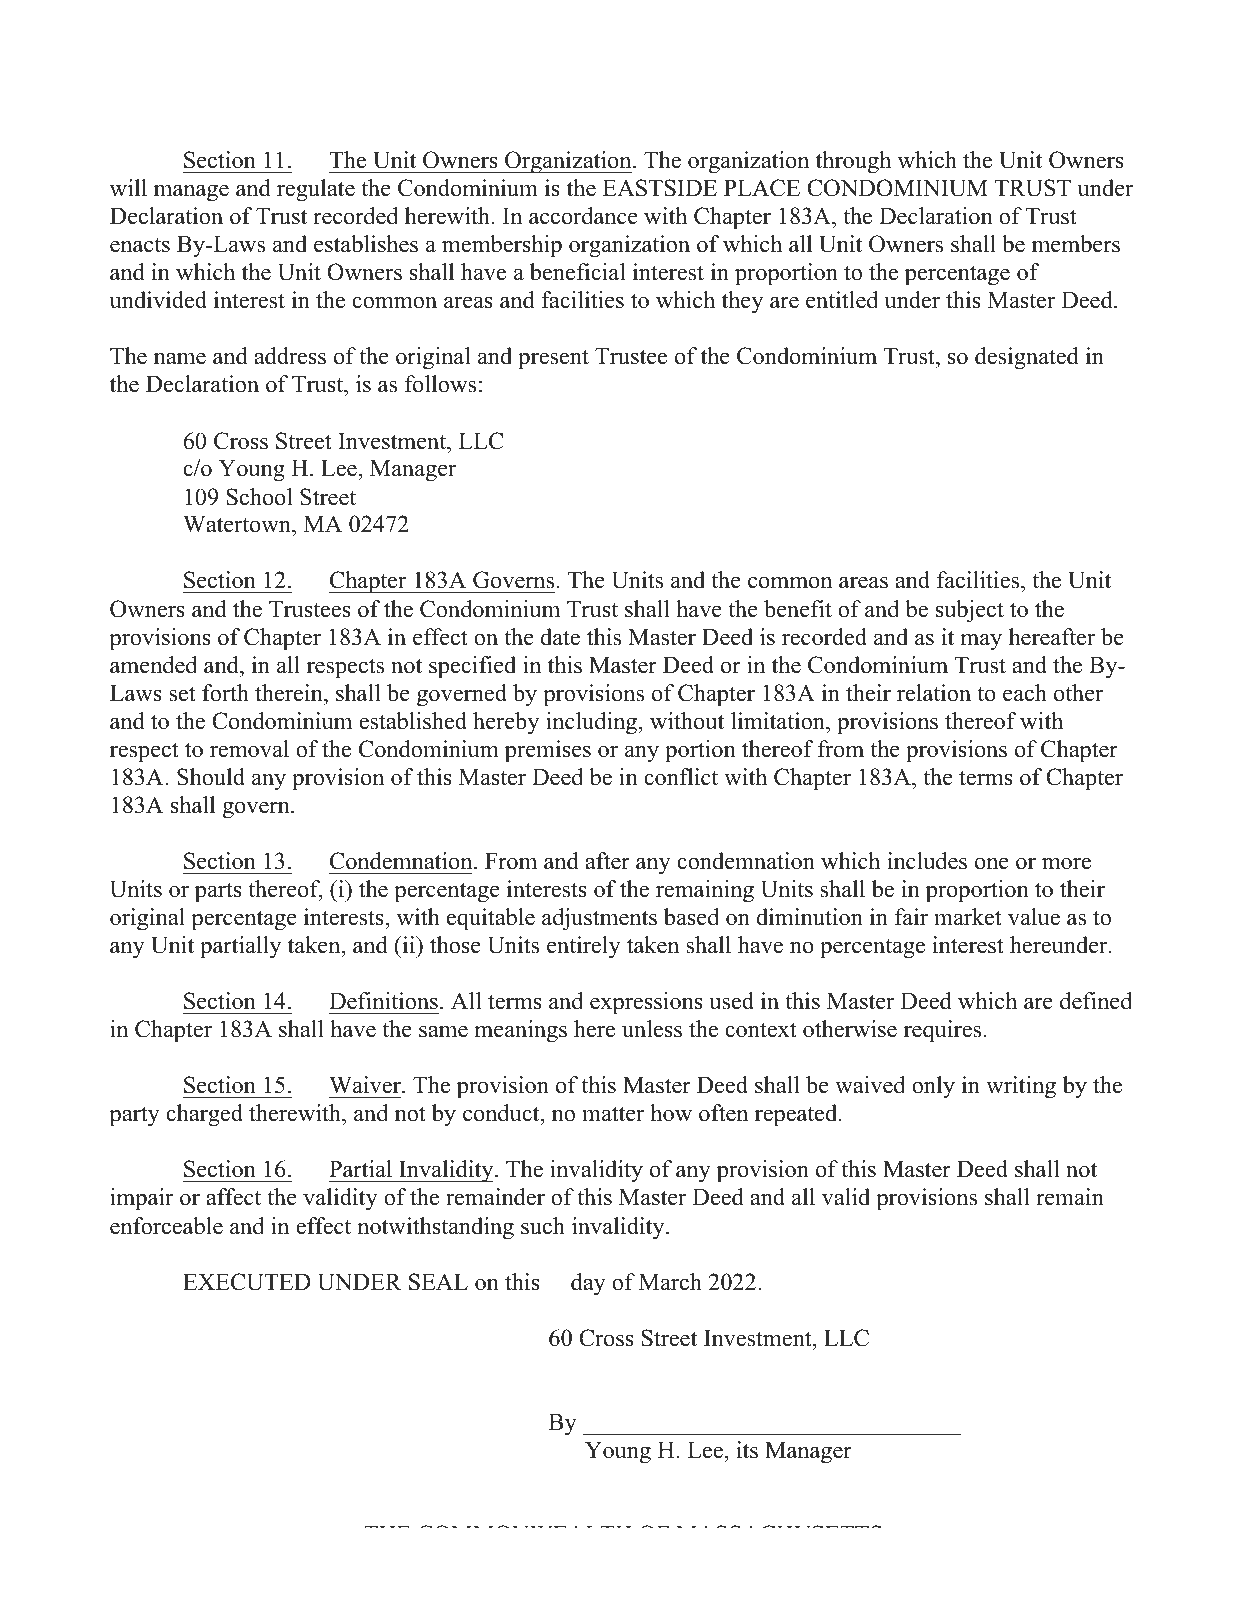 This screenshot has width=1243, height=1609. Describe the element at coordinates (942, 1031) in the screenshot. I see `requires` at that location.
